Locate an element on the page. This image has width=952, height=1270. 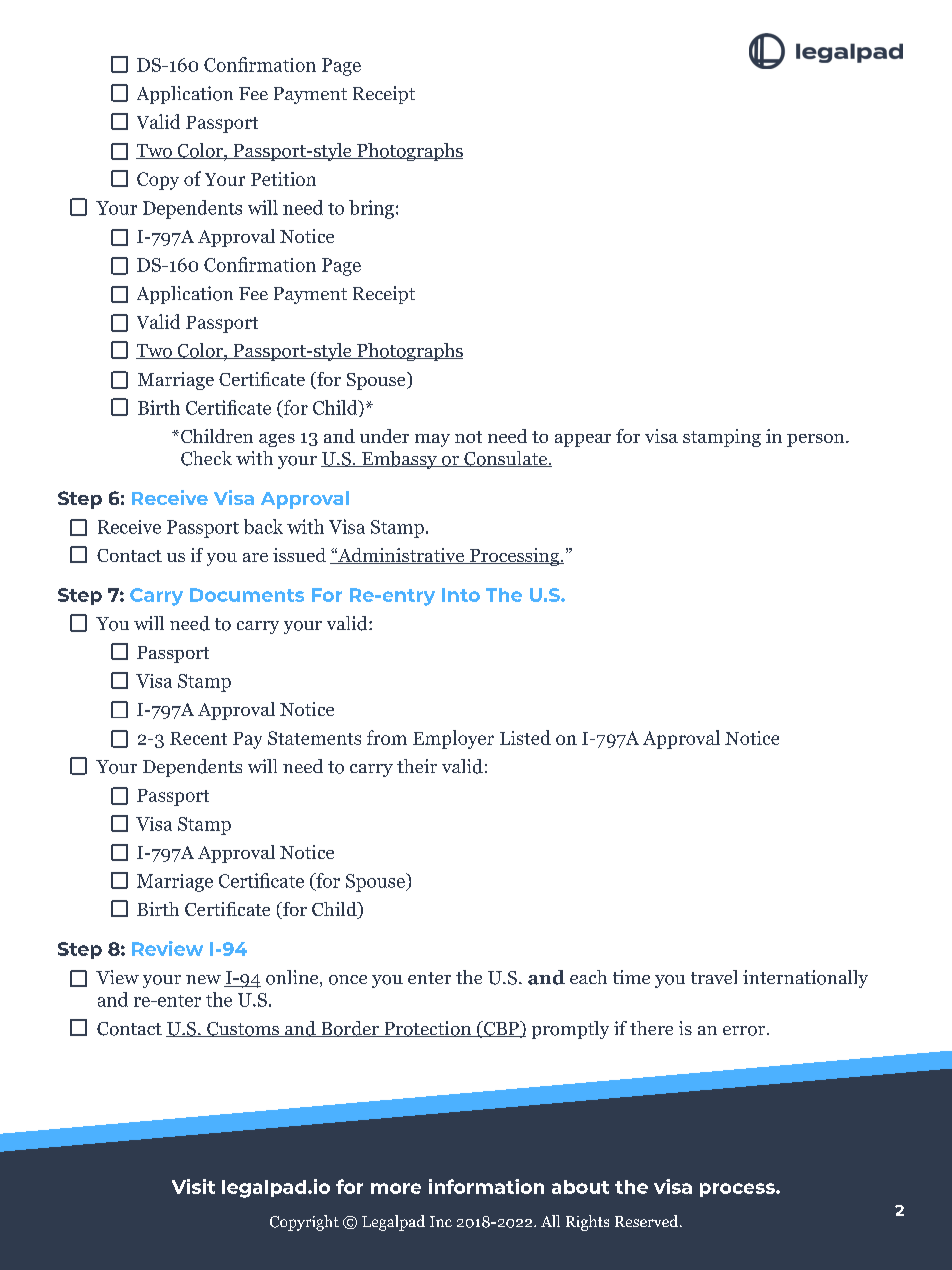
Visit is located at coordinates (193, 1186).
